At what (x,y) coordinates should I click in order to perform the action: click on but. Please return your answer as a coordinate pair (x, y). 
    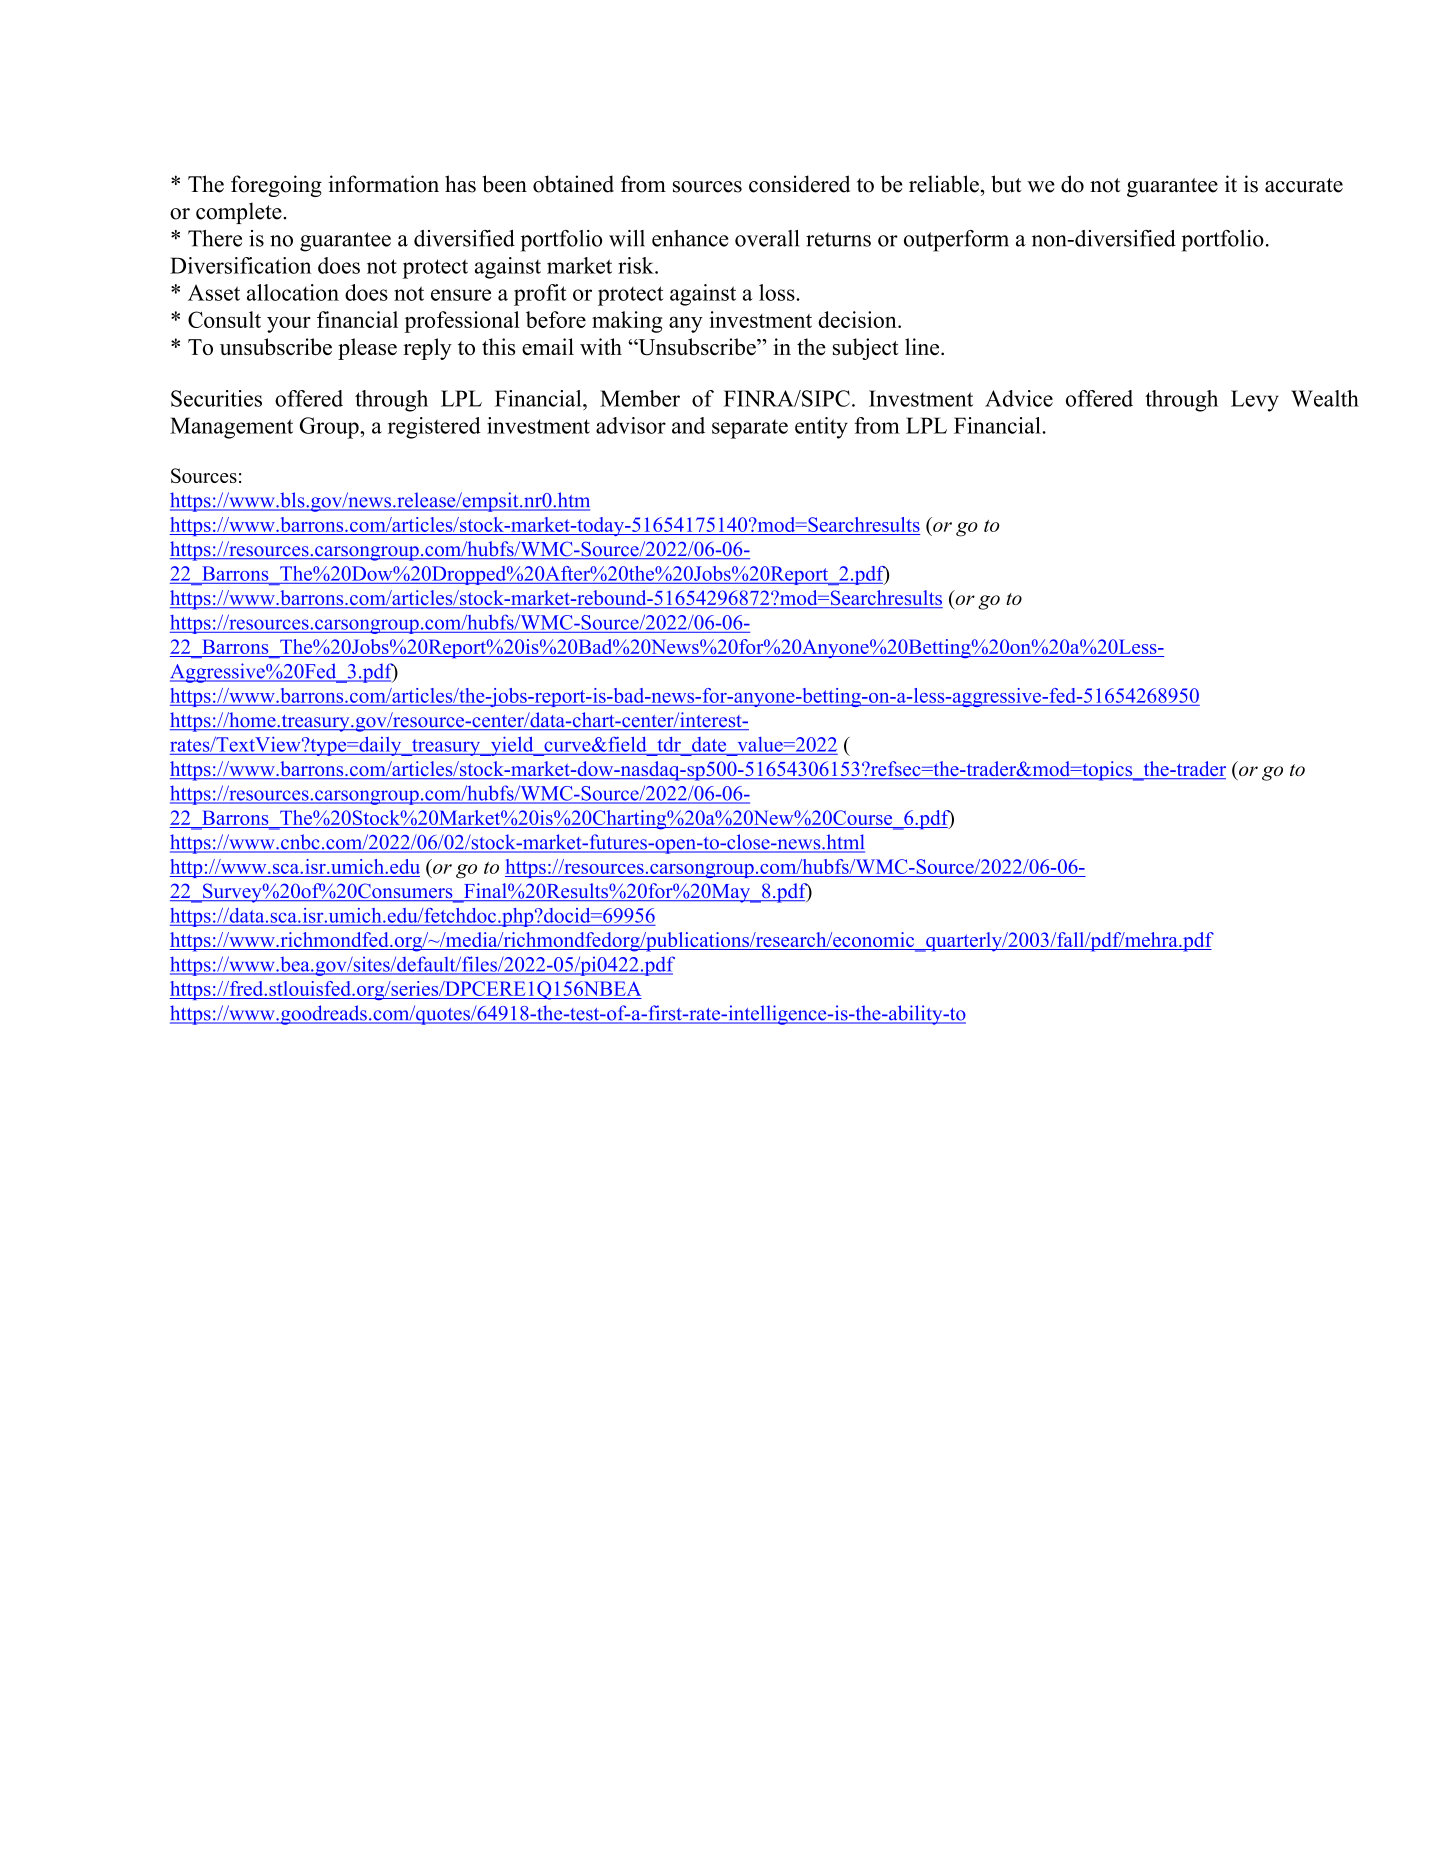
    Looking at the image, I should click on (1006, 184).
